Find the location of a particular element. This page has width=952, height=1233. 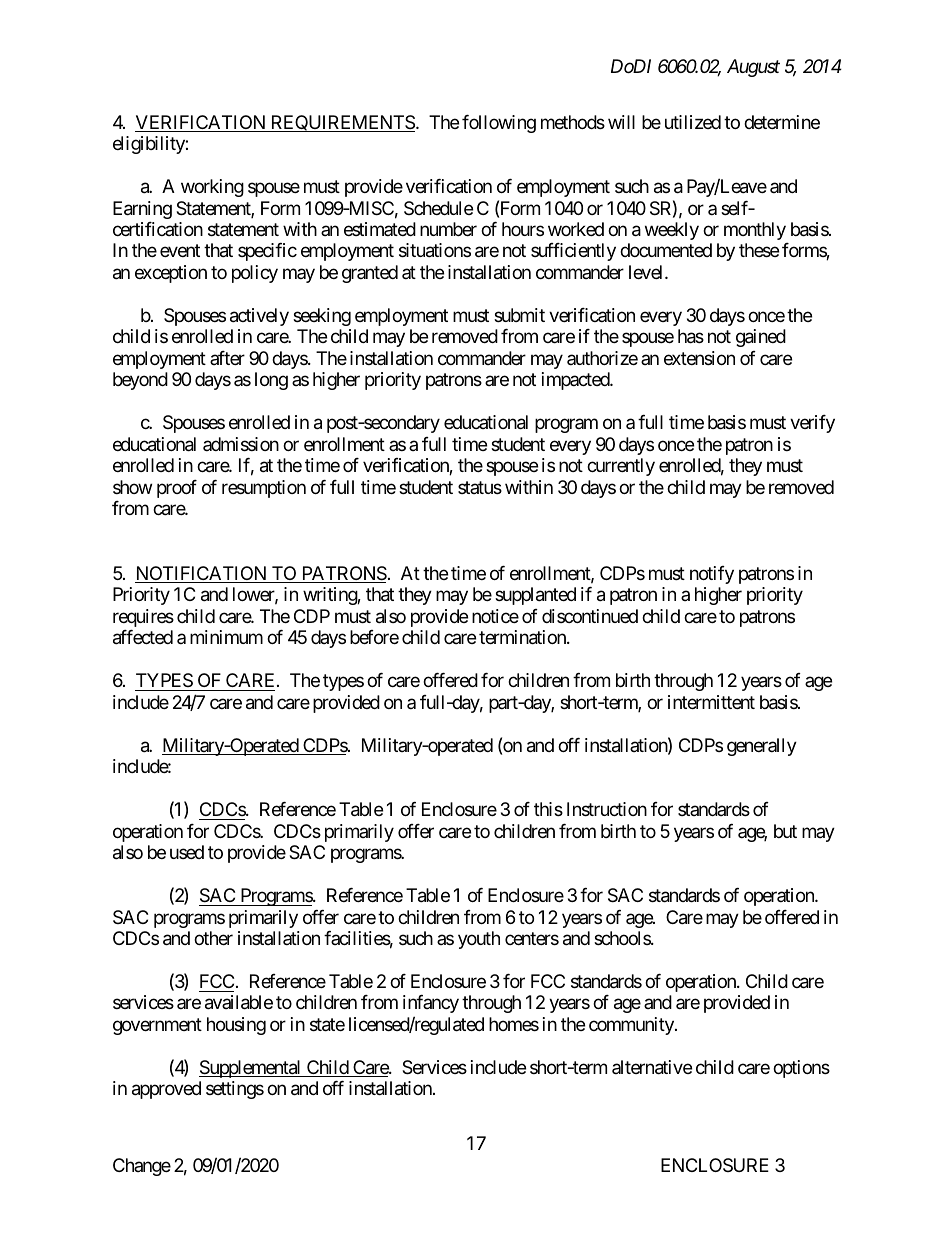

working is located at coordinates (212, 188).
